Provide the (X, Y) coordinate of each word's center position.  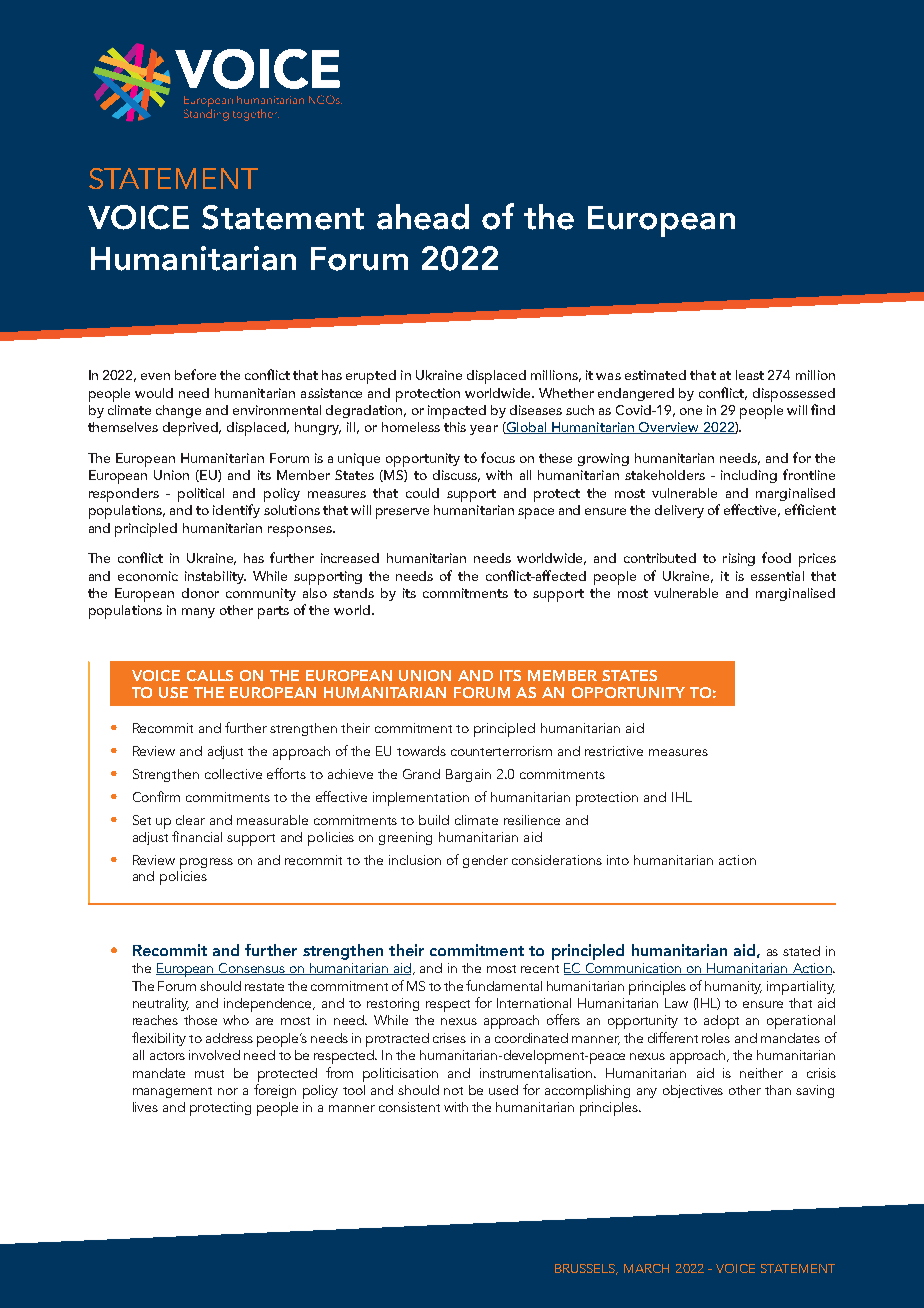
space (536, 513)
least (750, 375)
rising (739, 559)
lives (145, 1107)
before (195, 374)
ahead (423, 217)
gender (485, 861)
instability (215, 577)
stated (801, 951)
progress (206, 863)
